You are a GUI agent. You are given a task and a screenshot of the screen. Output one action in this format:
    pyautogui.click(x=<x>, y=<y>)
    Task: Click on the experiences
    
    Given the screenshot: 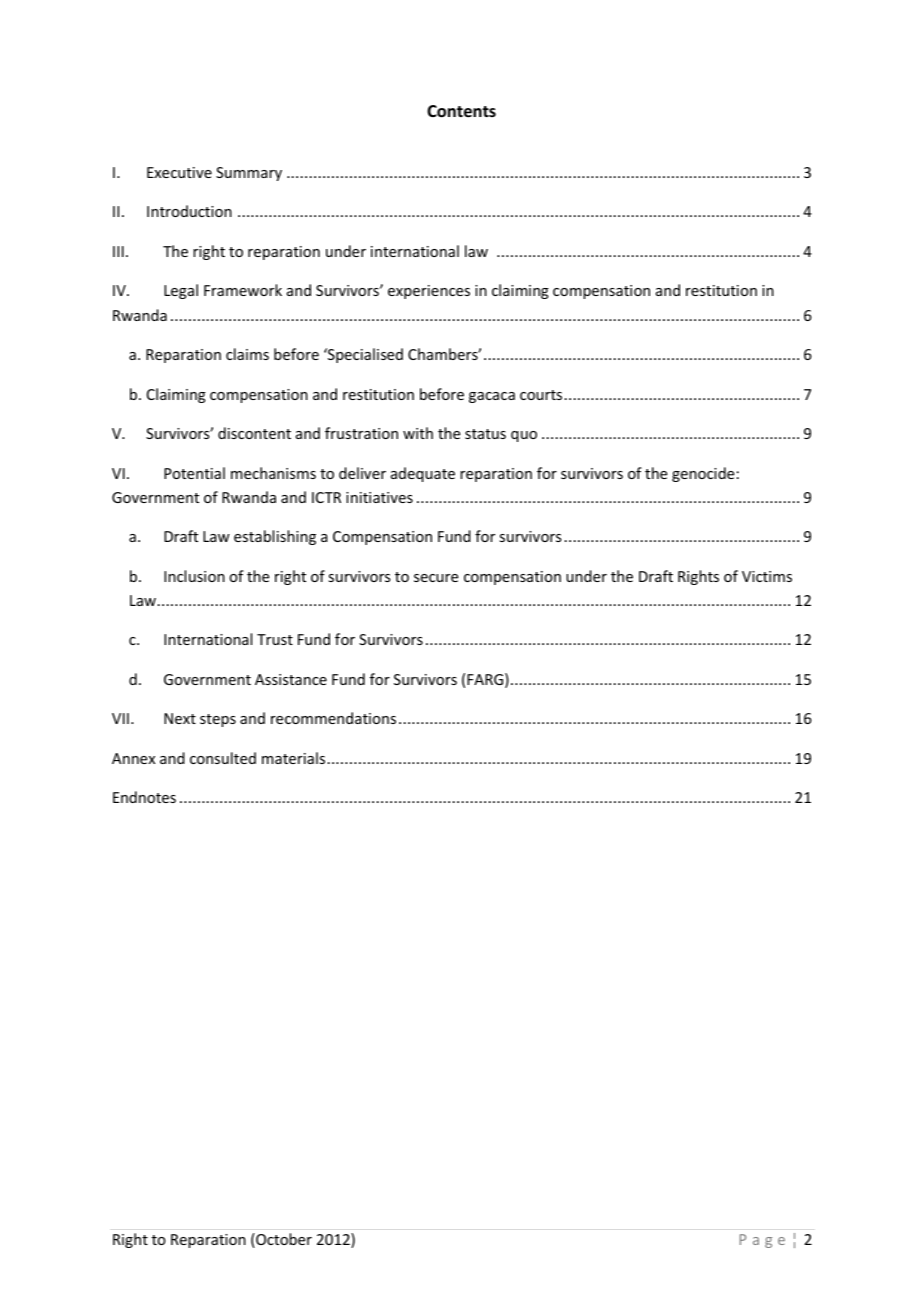 What is the action you would take?
    pyautogui.click(x=429, y=292)
